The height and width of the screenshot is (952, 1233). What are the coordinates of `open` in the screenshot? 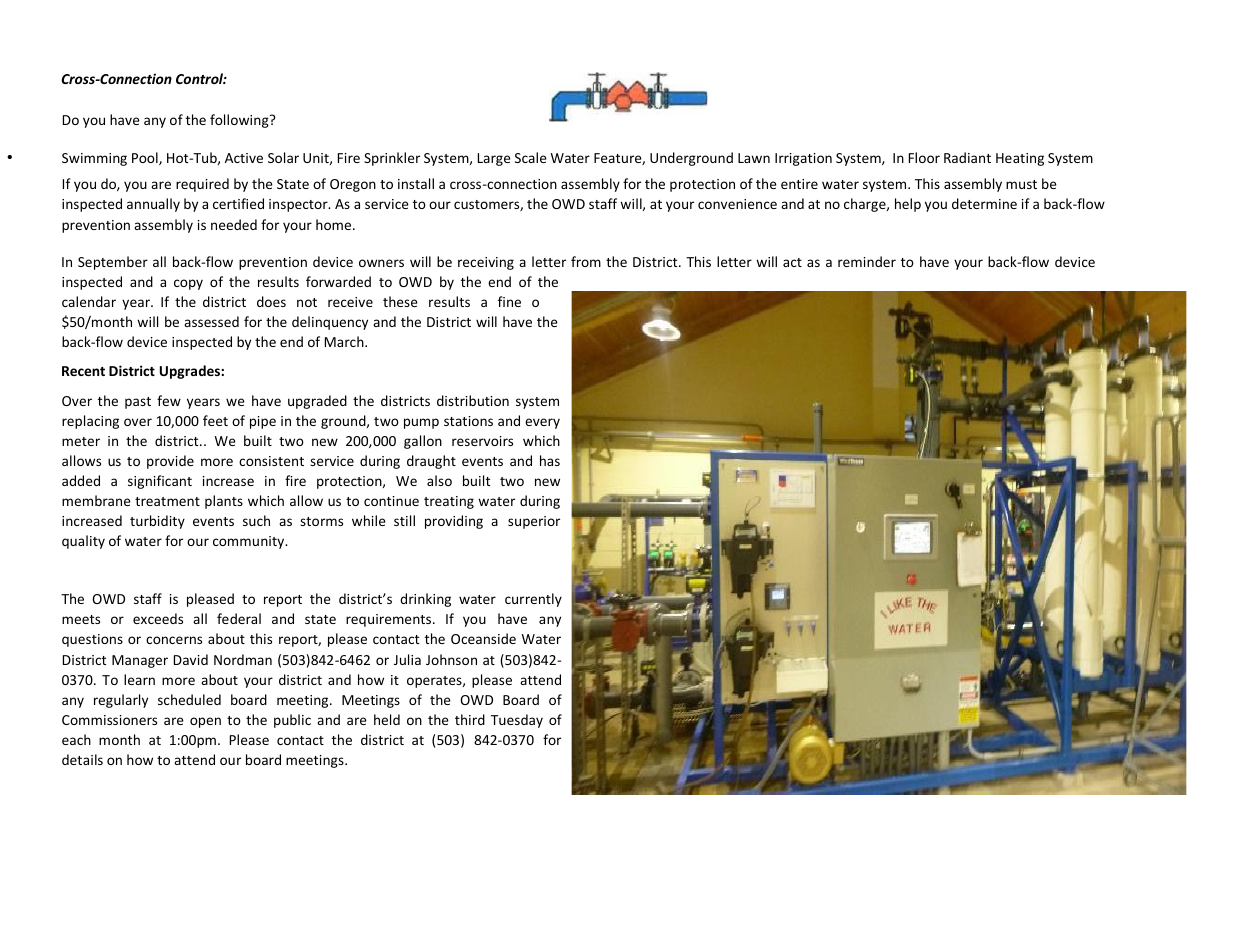 It's located at (205, 722).
